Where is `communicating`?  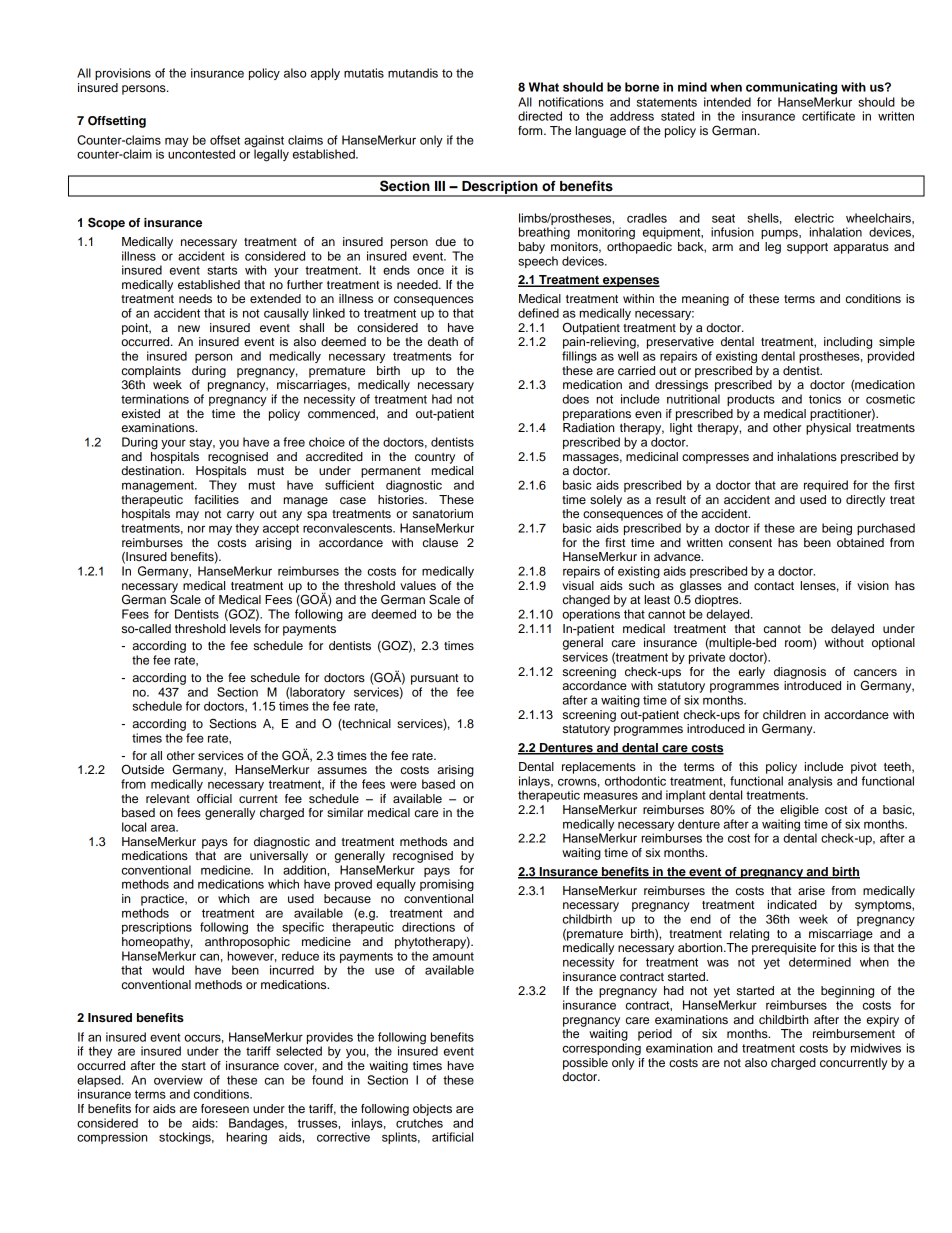 communicating is located at coordinates (791, 88).
